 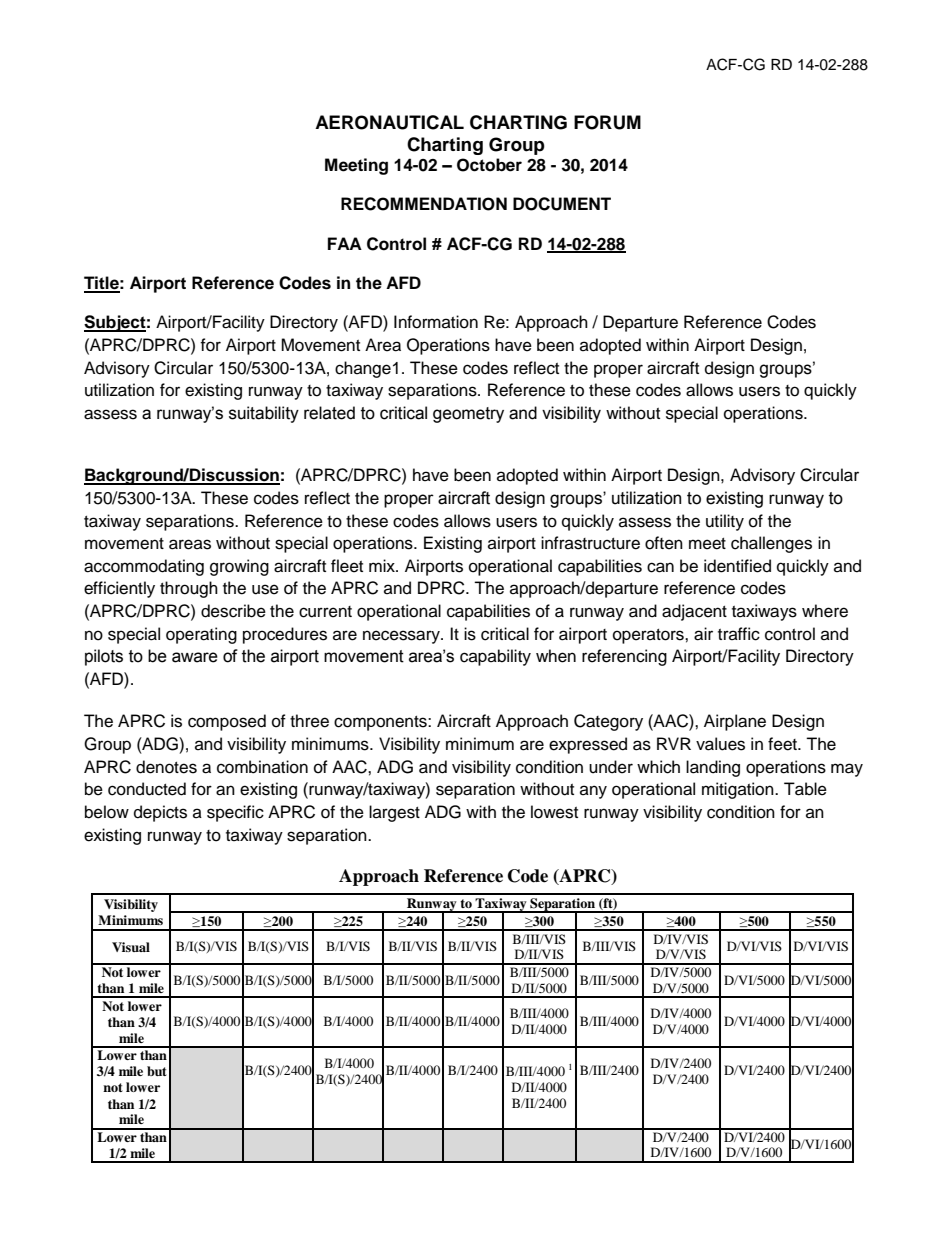 I want to click on through, so click(x=189, y=589).
